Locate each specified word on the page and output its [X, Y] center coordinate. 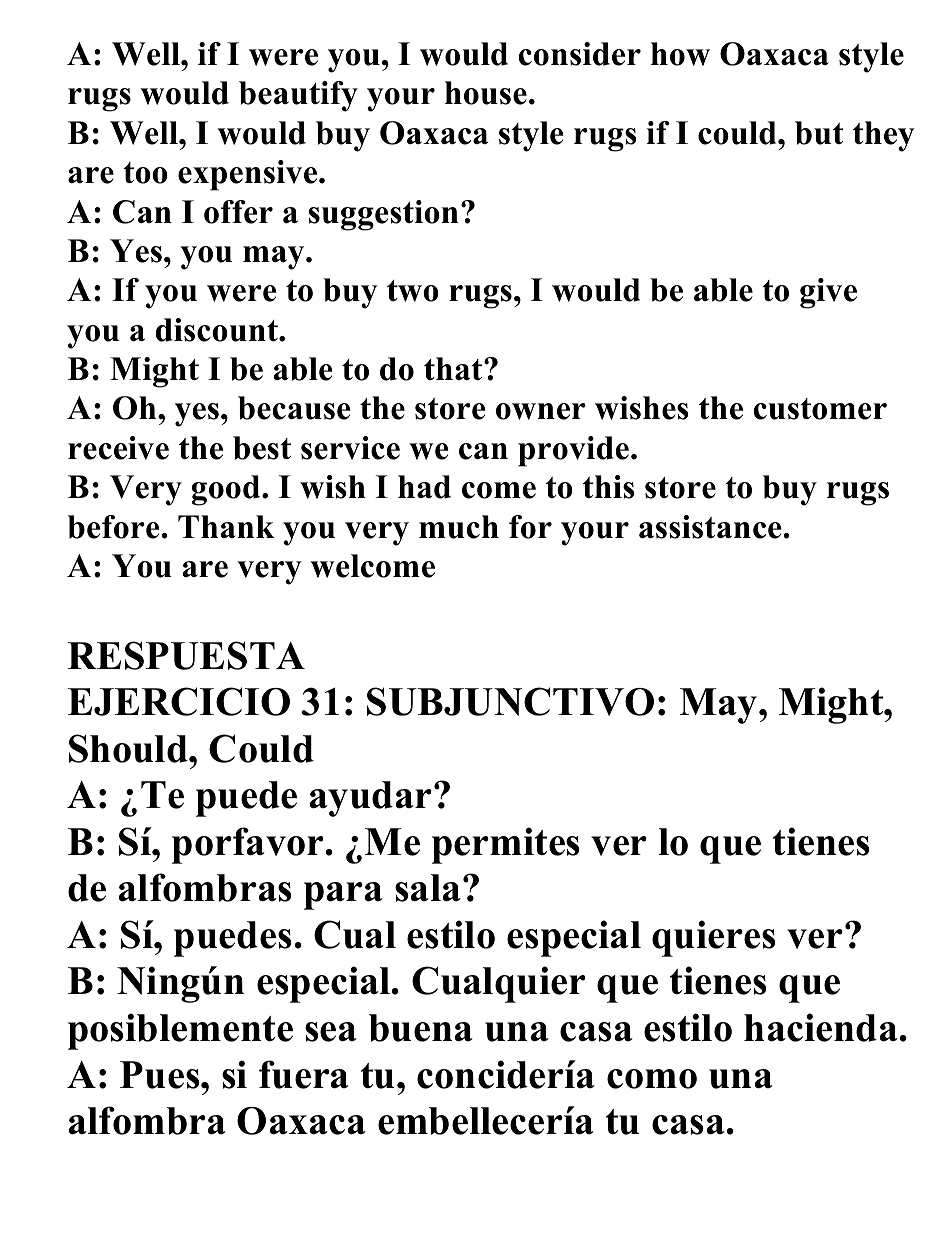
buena [421, 1028]
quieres [714, 938]
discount [218, 330]
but [819, 133]
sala [428, 888]
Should [129, 748]
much [459, 527]
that [454, 368]
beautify [298, 96]
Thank [226, 526]
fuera [304, 1074]
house [486, 93]
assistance [711, 527]
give [828, 293]
